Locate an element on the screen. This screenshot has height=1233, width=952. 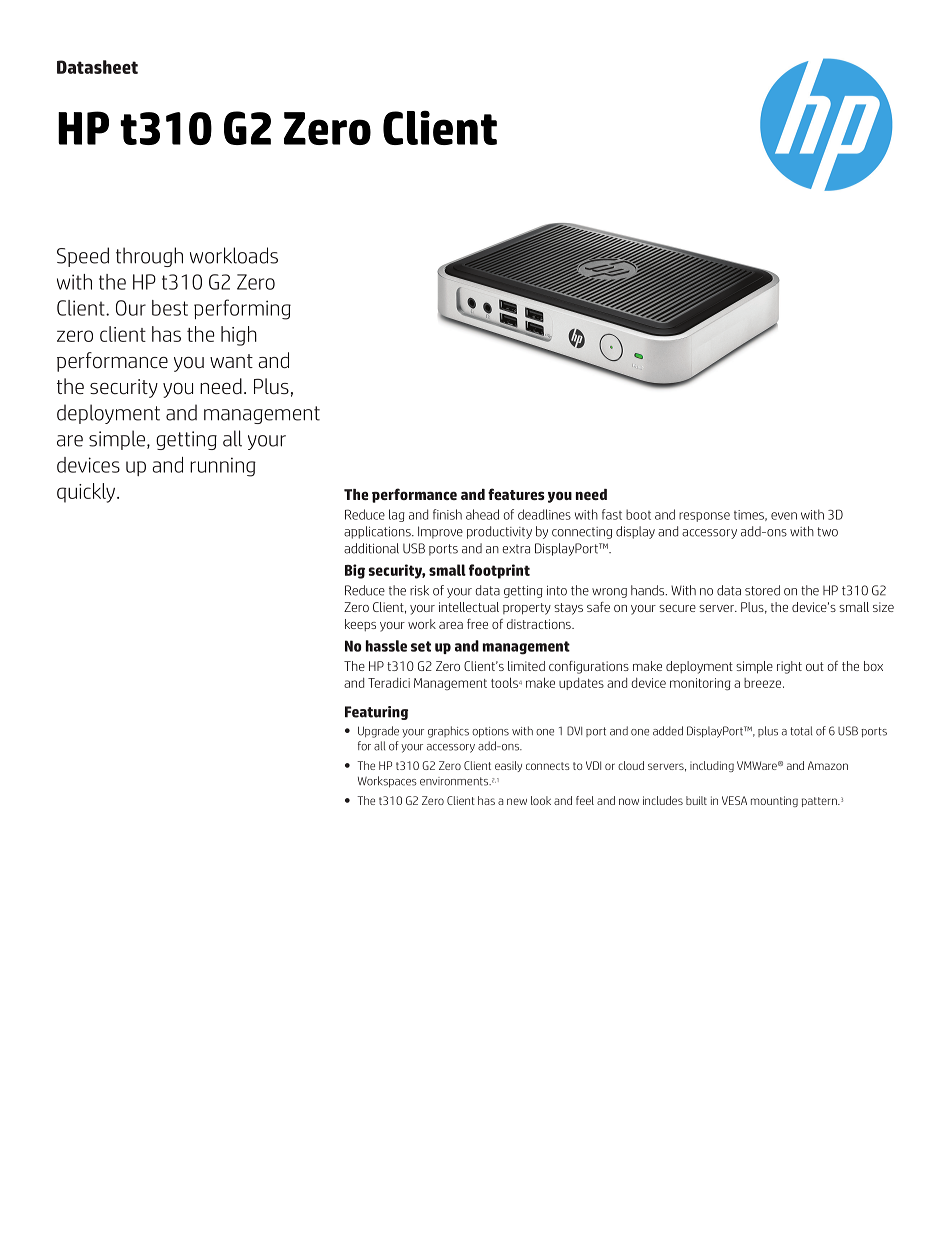
new is located at coordinates (517, 801).
